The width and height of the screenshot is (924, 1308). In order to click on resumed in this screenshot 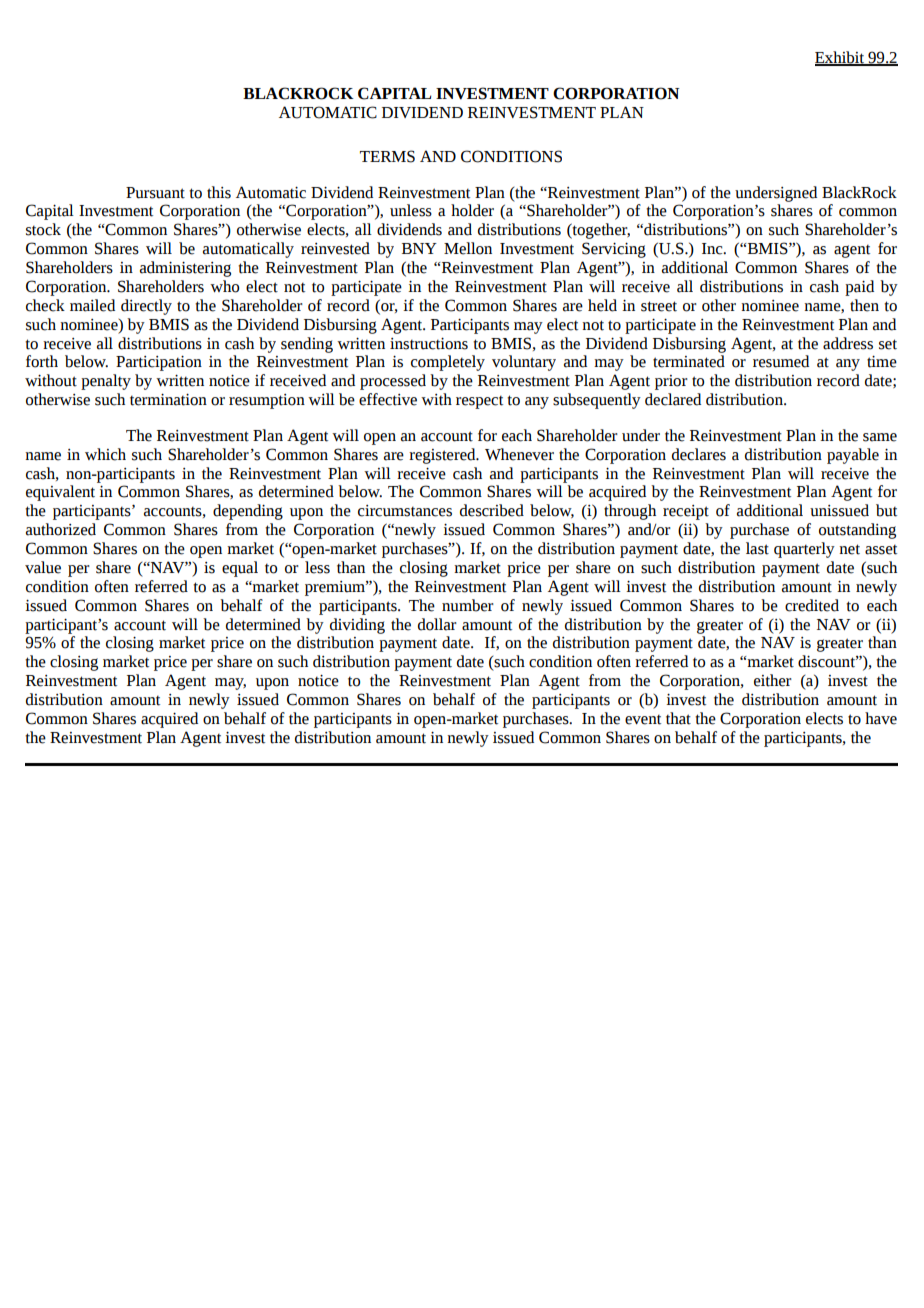, I will do `click(781, 361)`.
